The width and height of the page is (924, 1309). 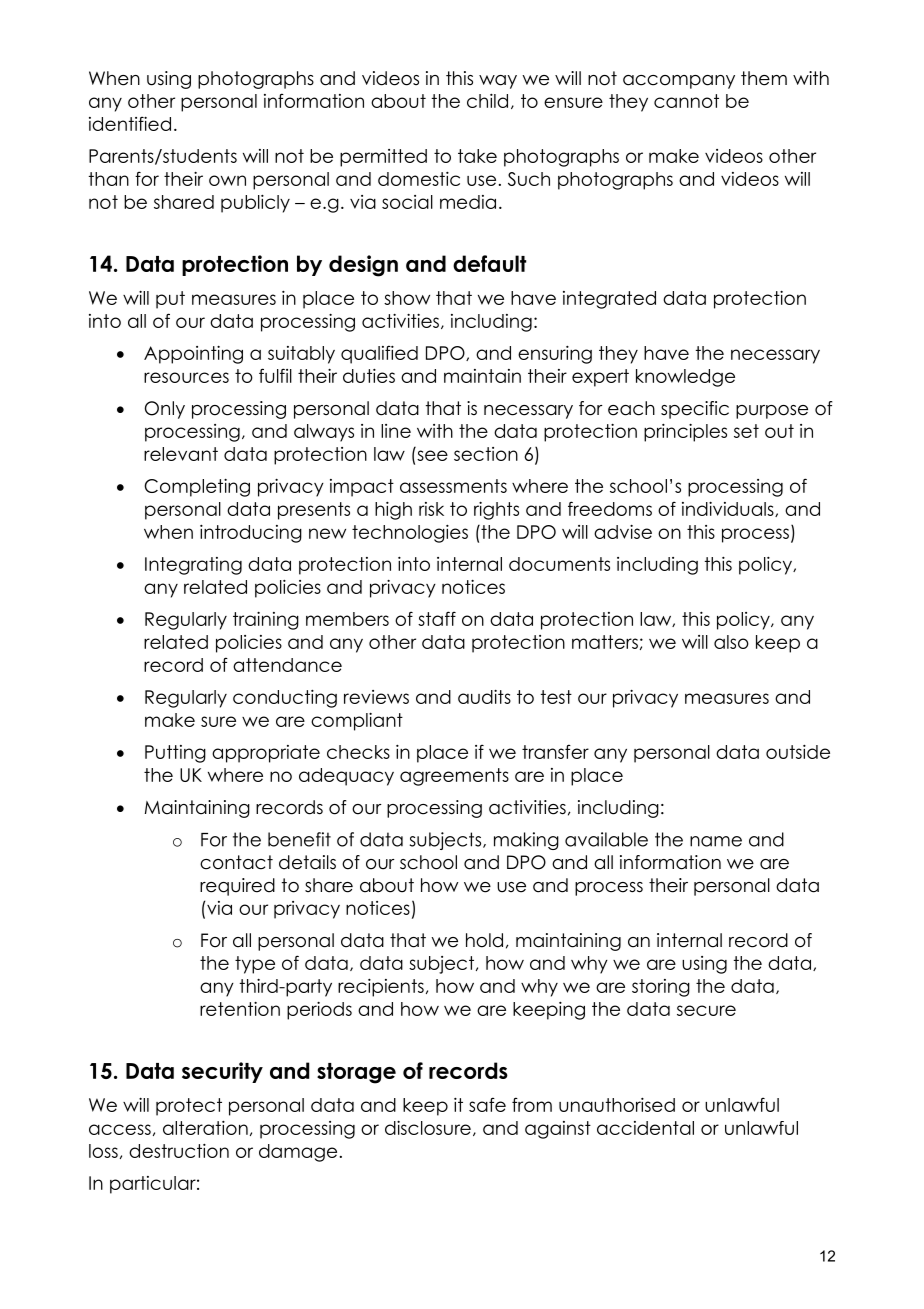 I want to click on alteration, so click(x=205, y=1128).
